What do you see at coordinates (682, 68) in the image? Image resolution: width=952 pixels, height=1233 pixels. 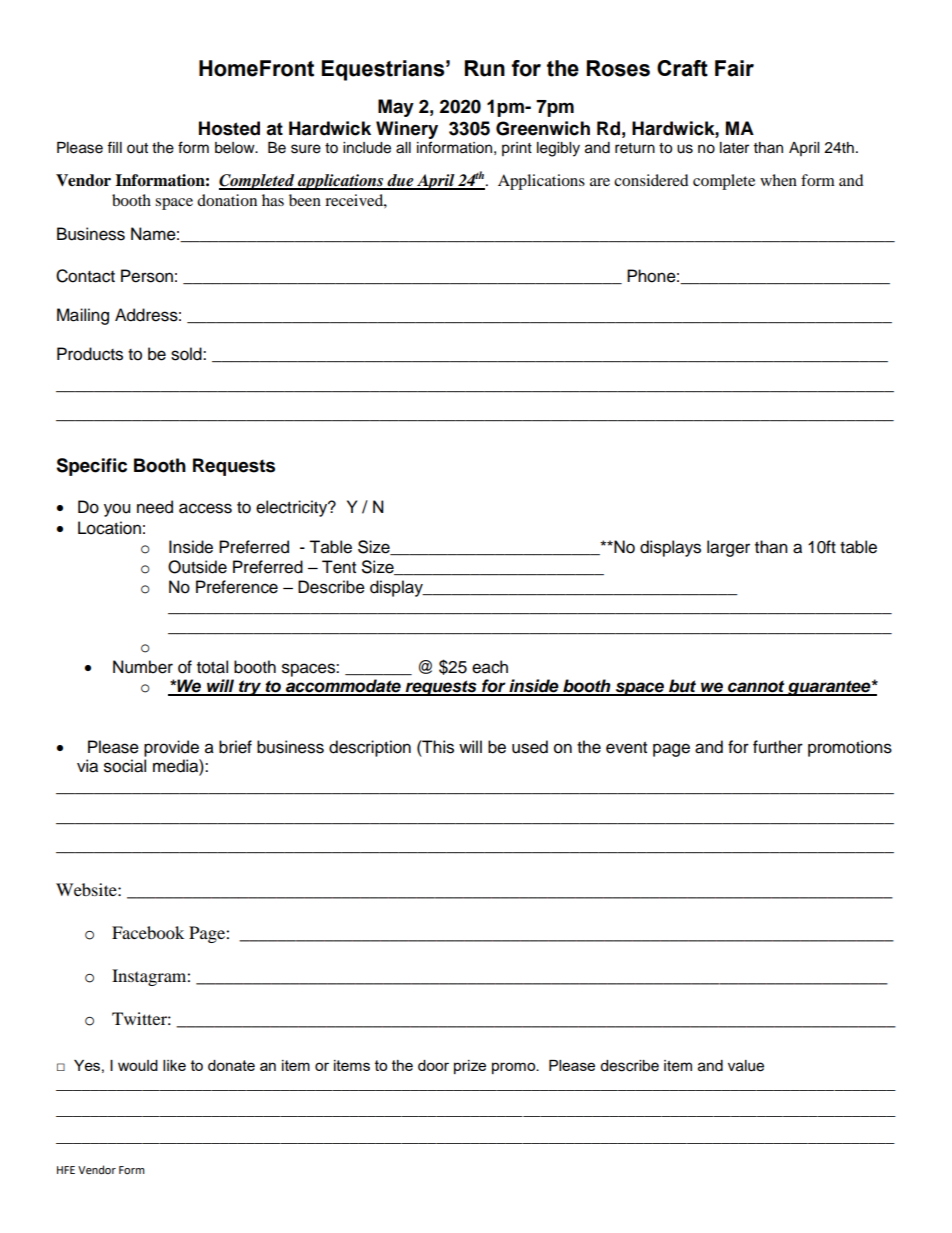 I see `Craft` at bounding box center [682, 68].
